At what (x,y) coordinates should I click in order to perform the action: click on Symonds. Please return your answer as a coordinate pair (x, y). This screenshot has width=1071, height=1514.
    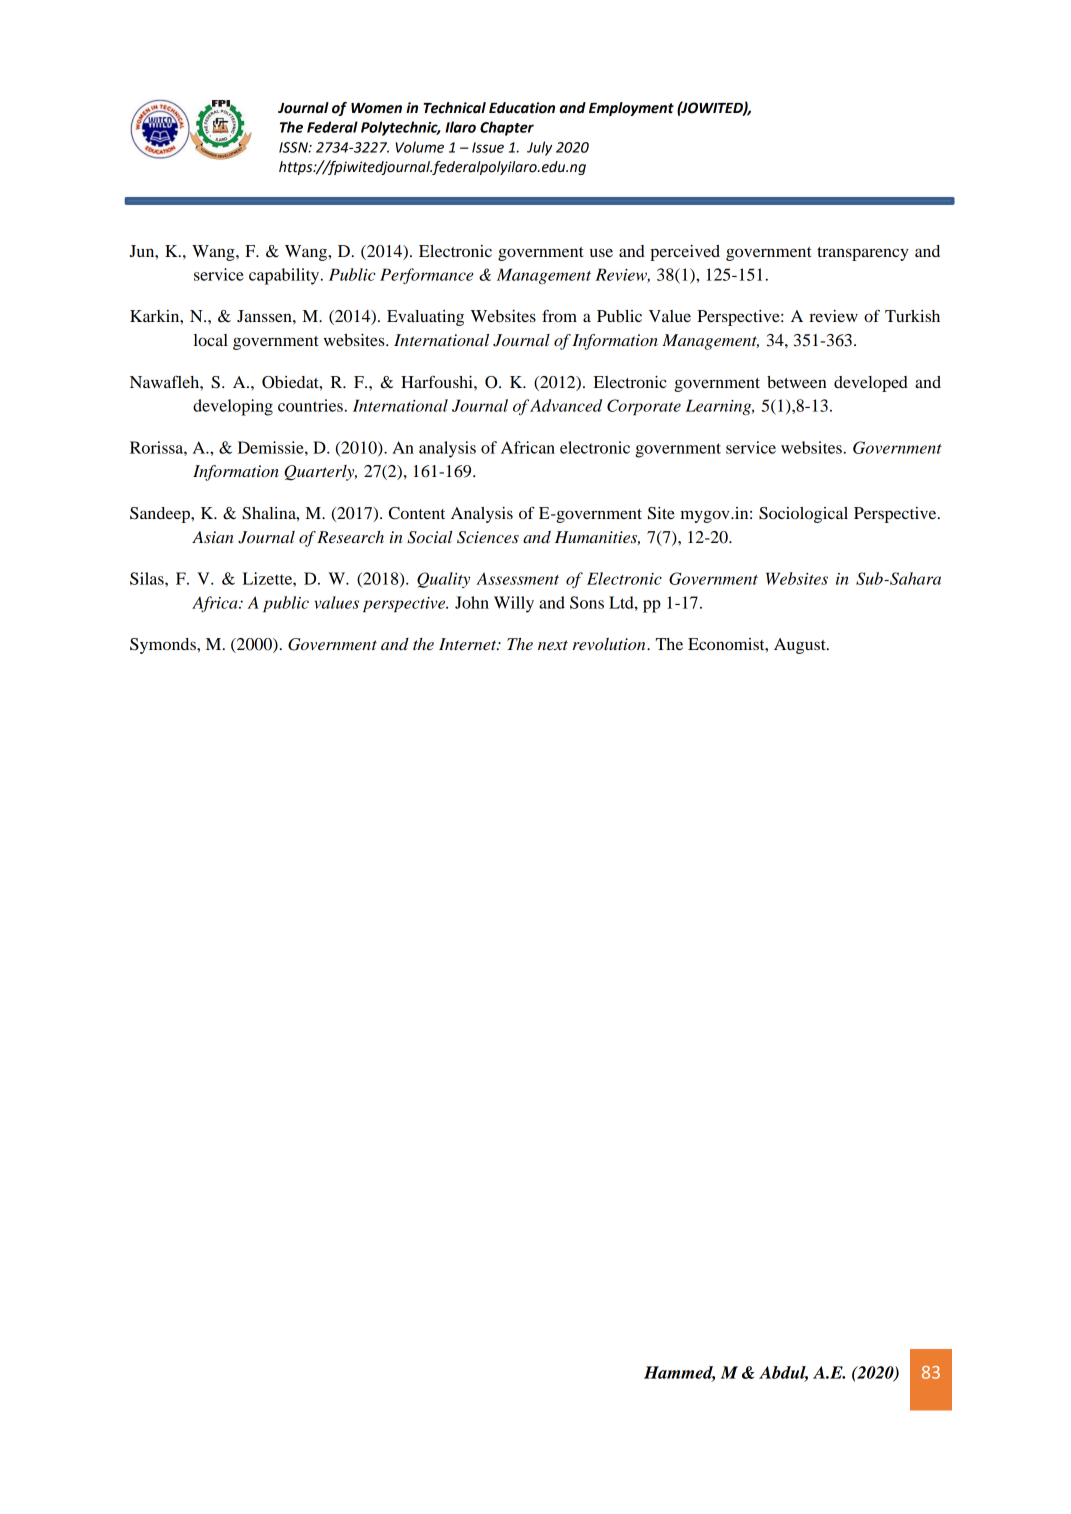
    Looking at the image, I should click on (164, 646).
